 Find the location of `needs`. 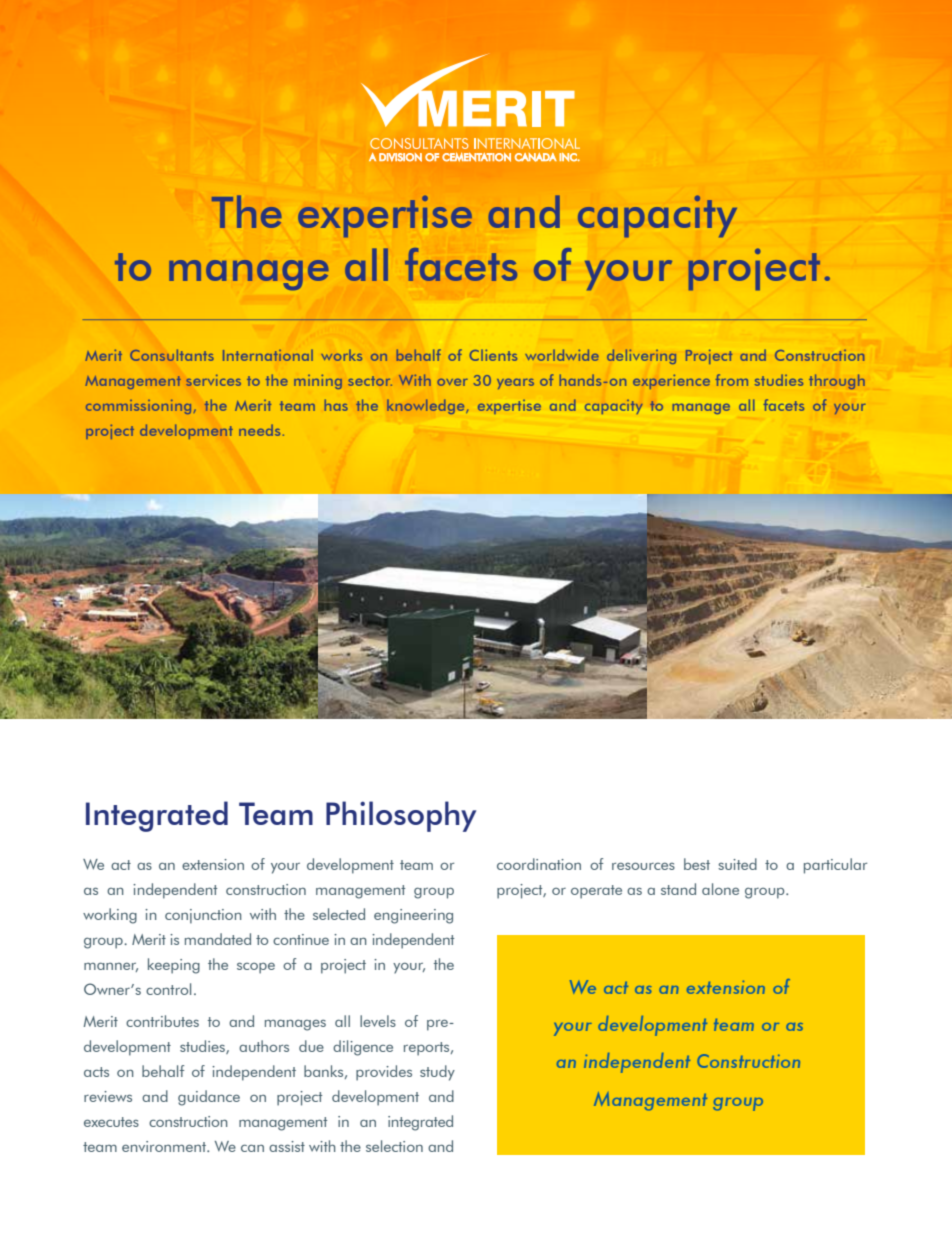

needs is located at coordinates (259, 430).
